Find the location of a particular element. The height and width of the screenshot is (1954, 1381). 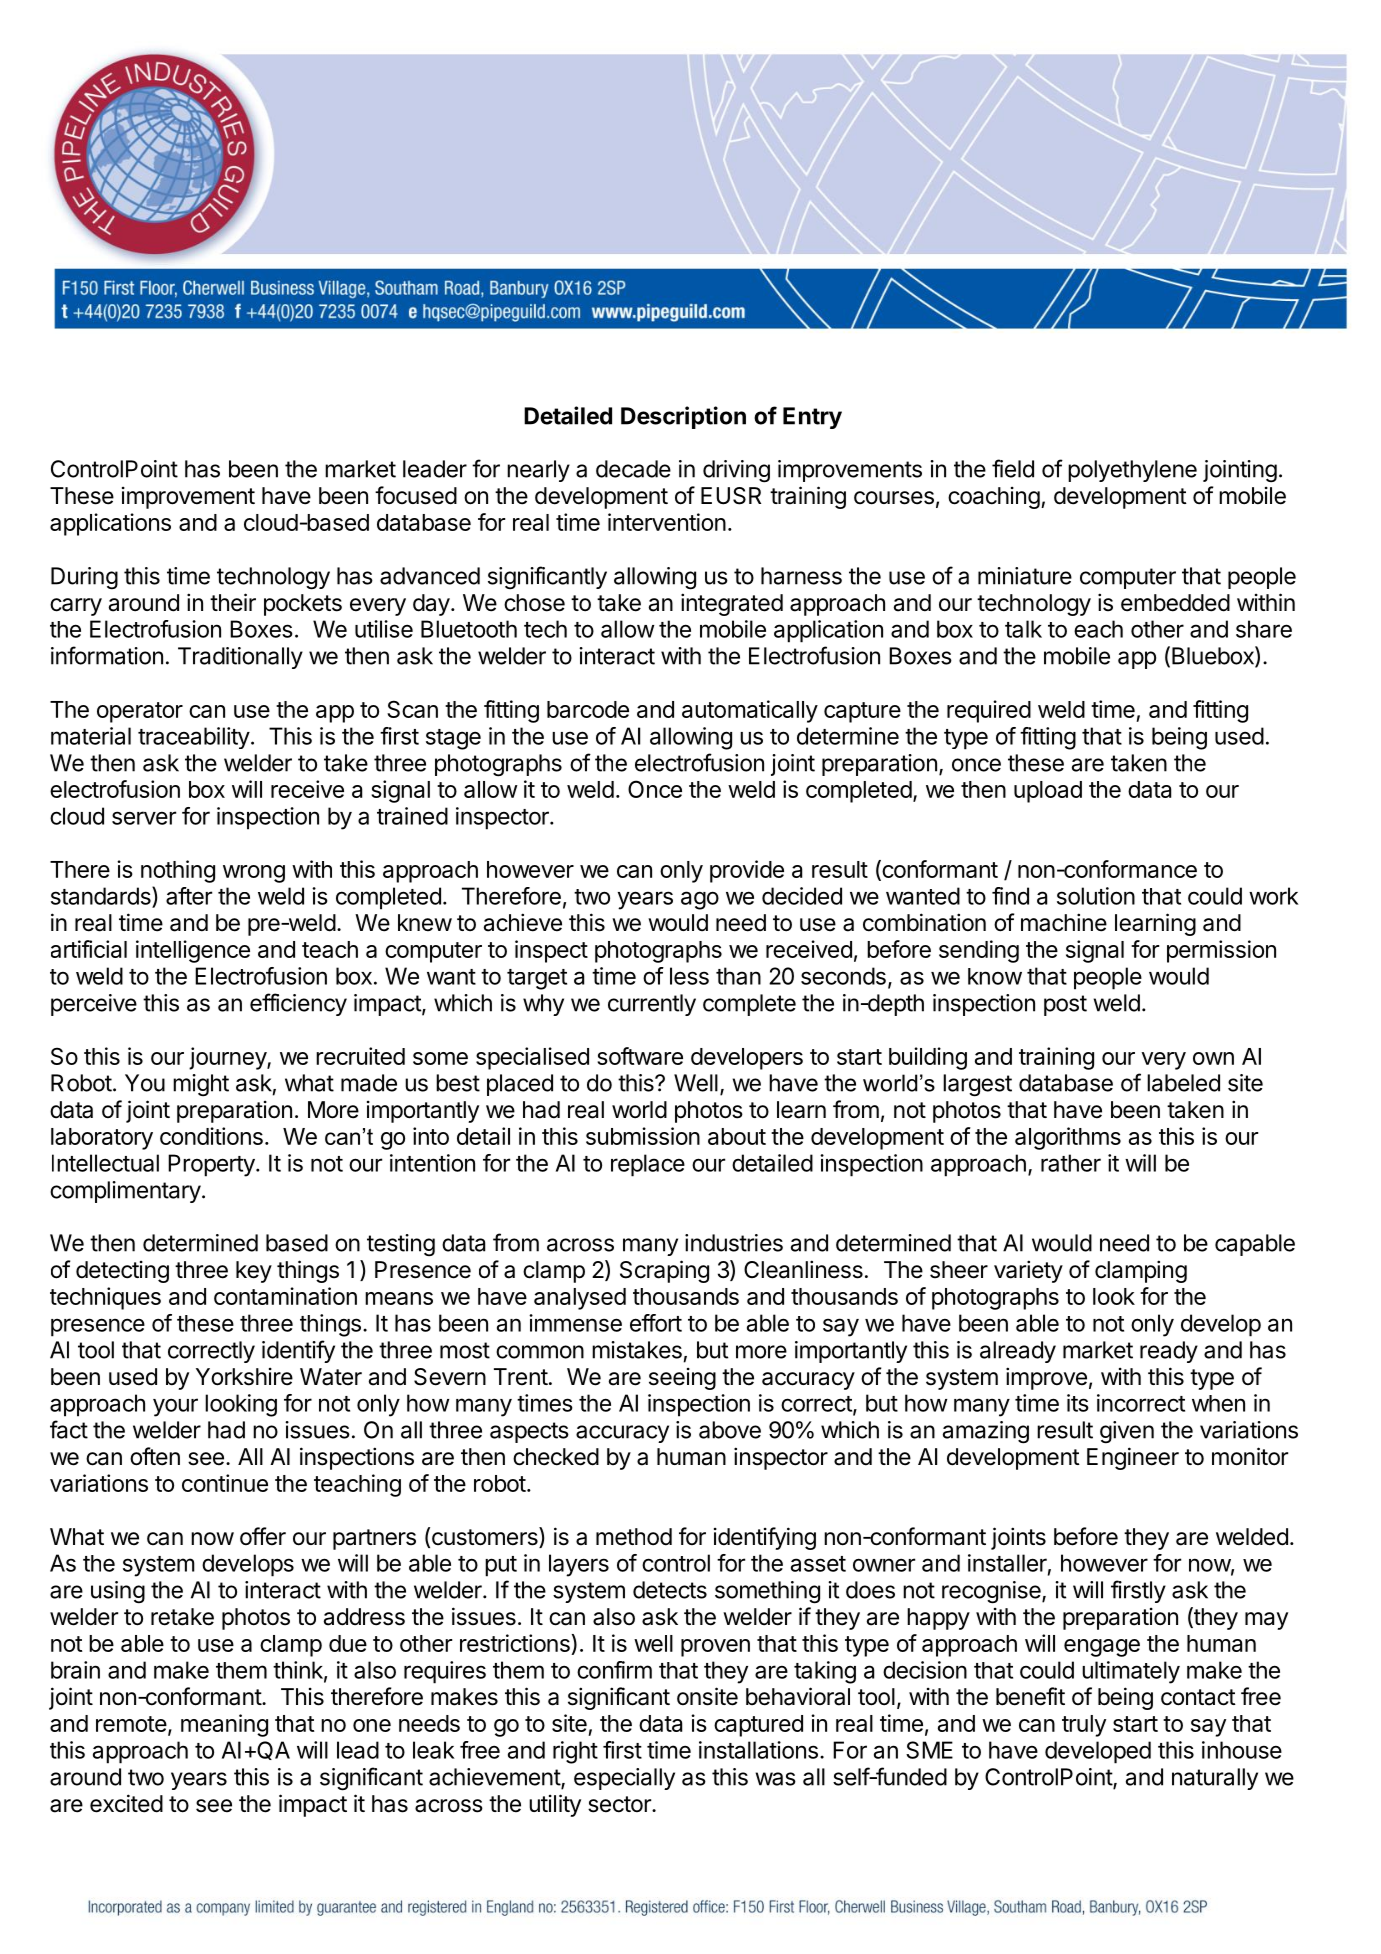

During is located at coordinates (84, 578).
